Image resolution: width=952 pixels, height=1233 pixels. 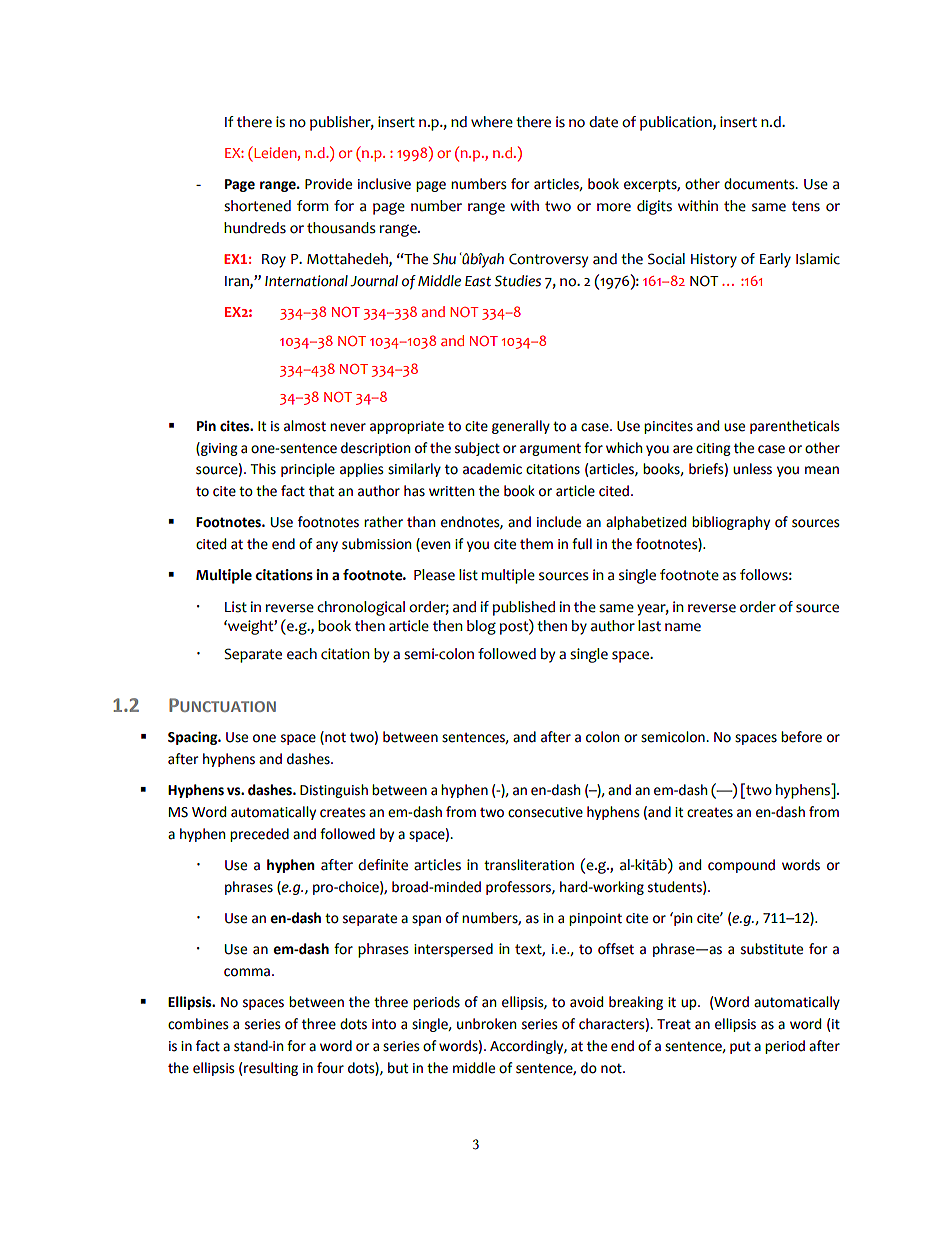 I want to click on before, so click(x=801, y=737).
